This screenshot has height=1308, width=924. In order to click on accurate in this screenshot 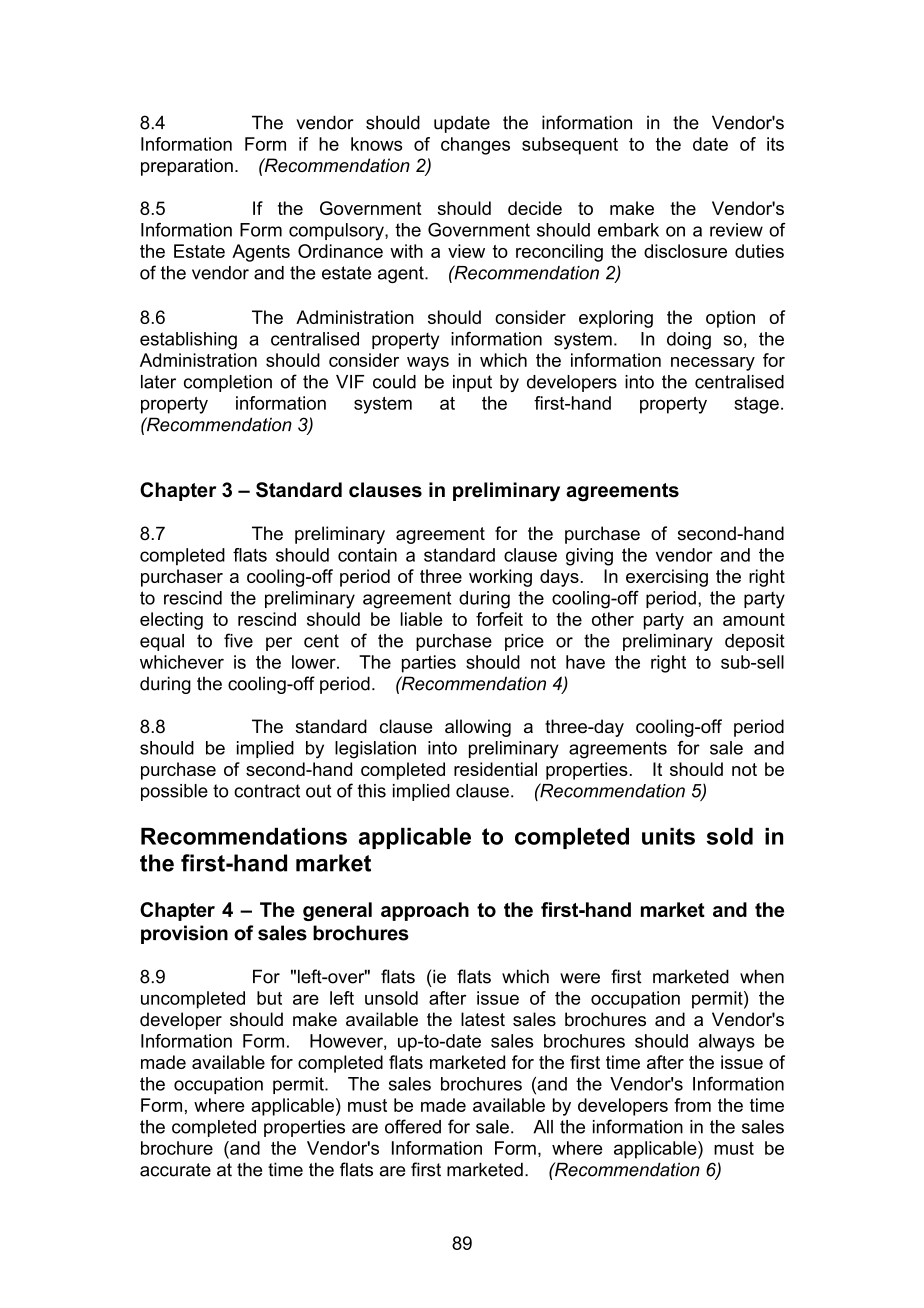, I will do `click(175, 1170)`.
